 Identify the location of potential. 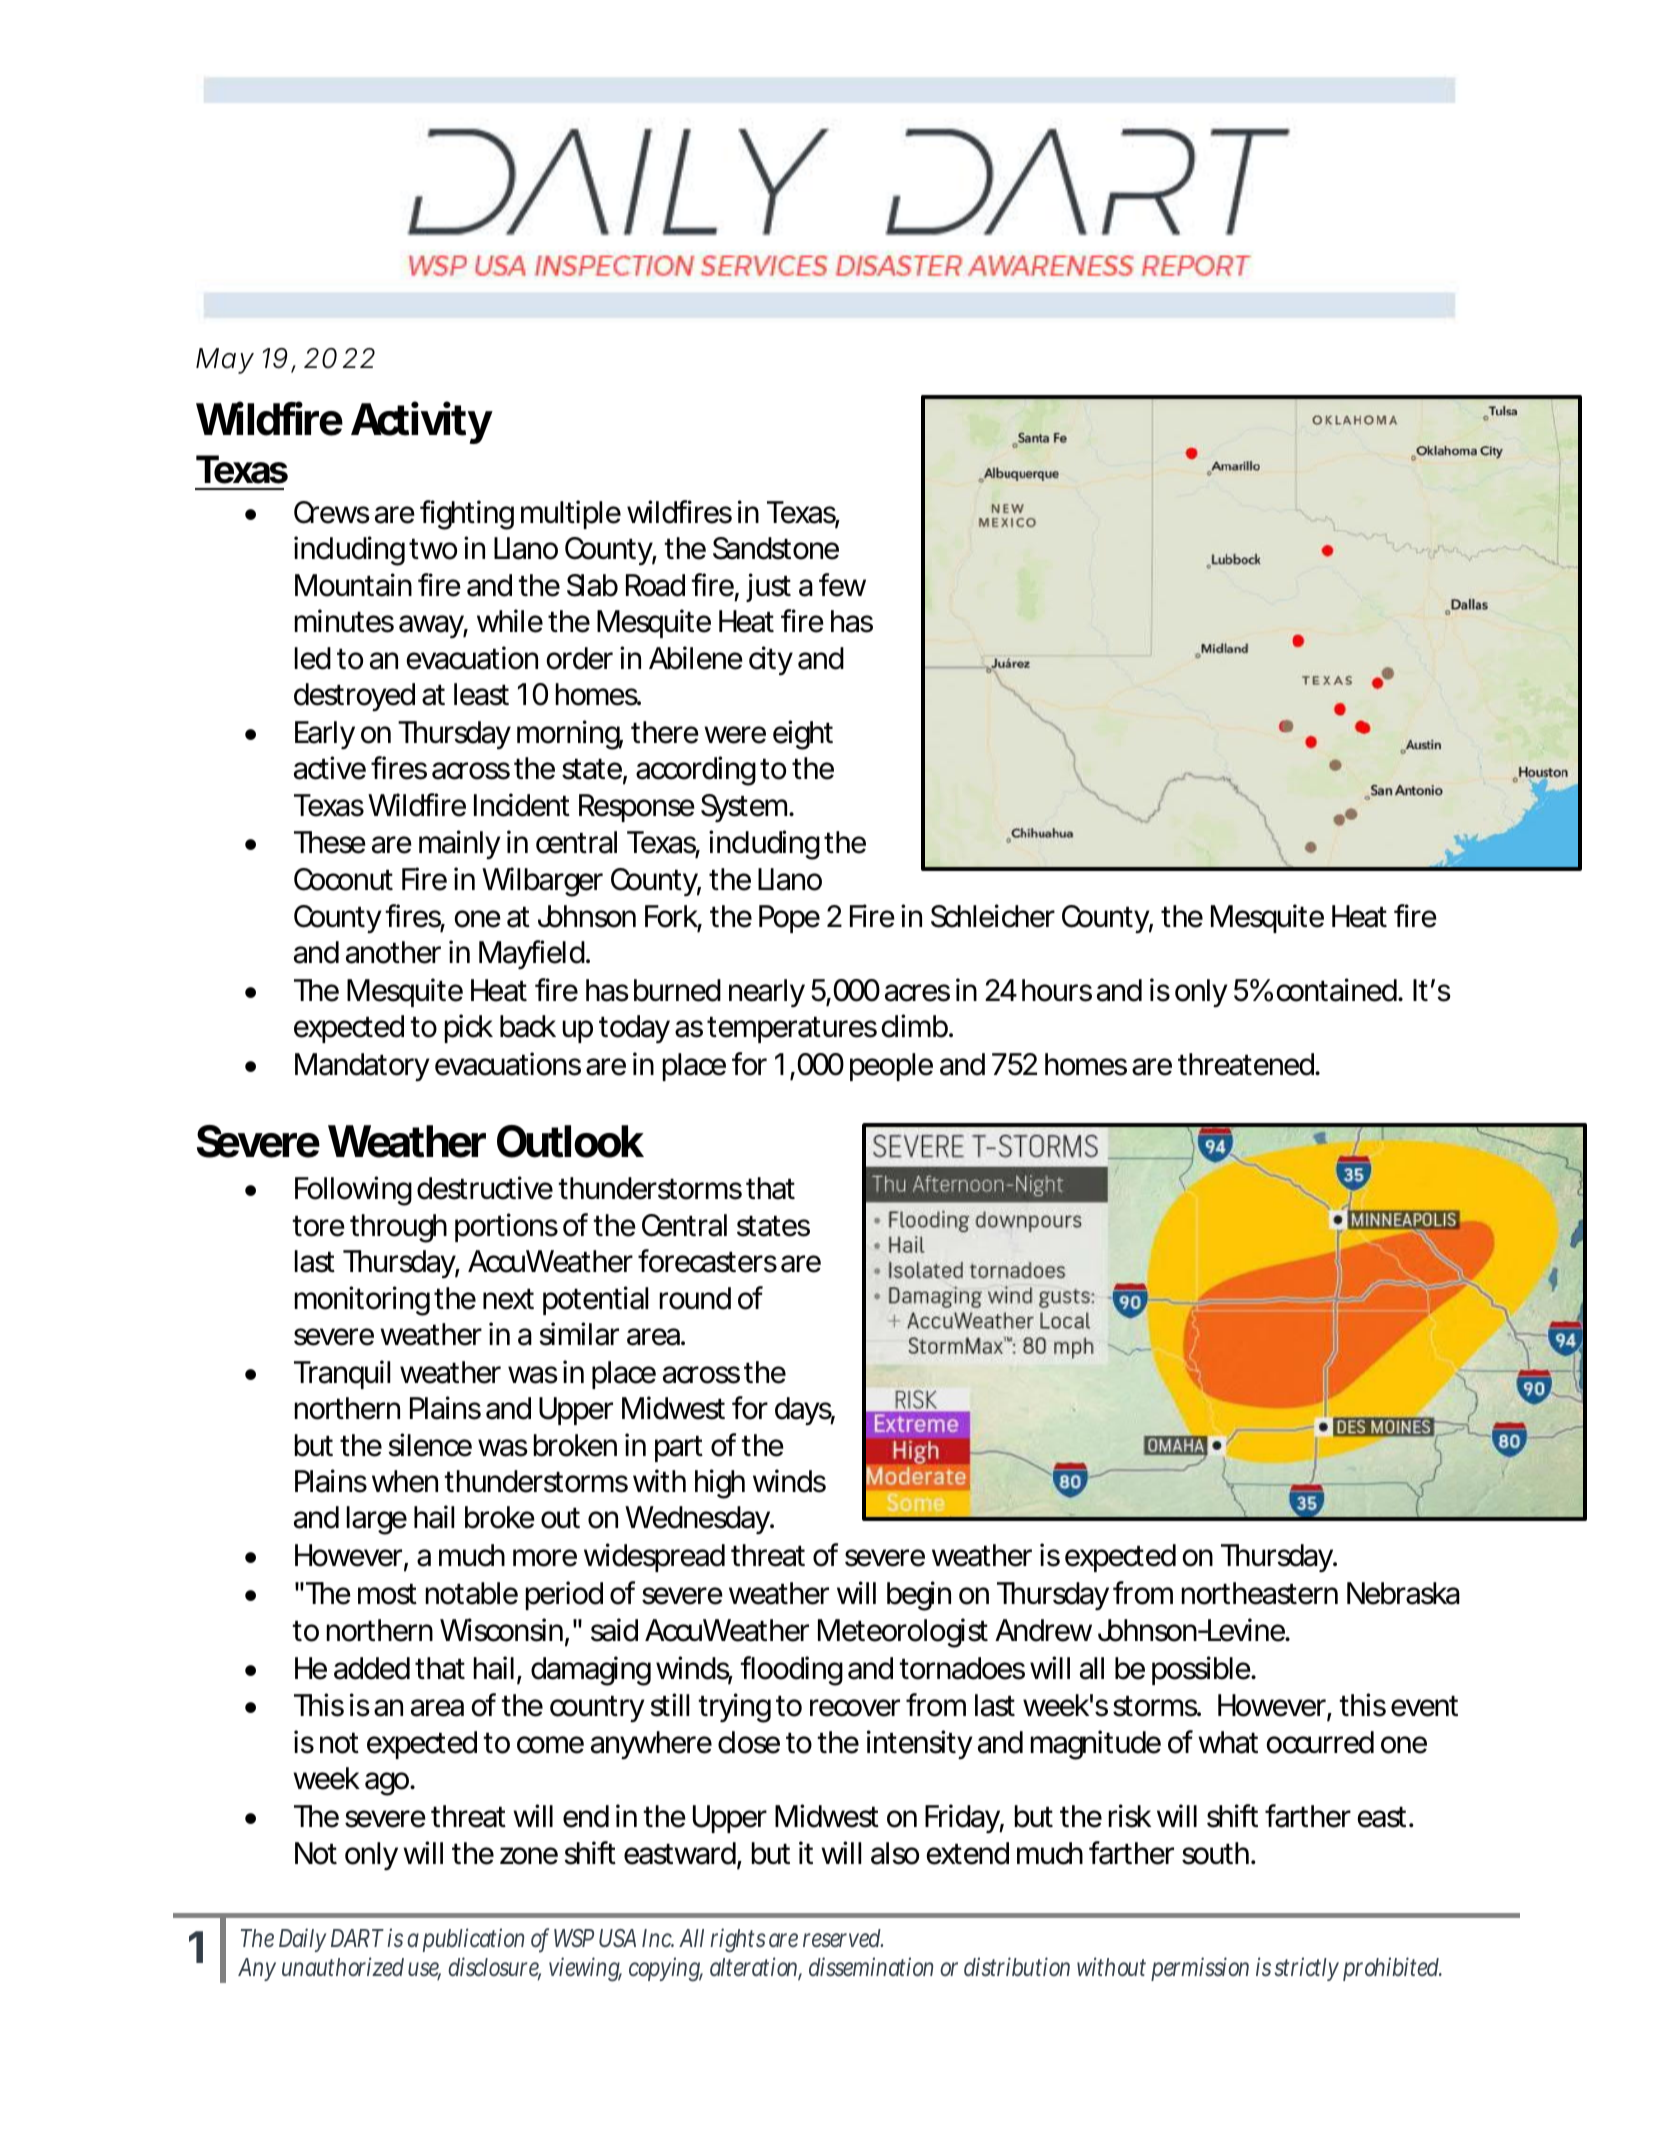
(595, 1300).
